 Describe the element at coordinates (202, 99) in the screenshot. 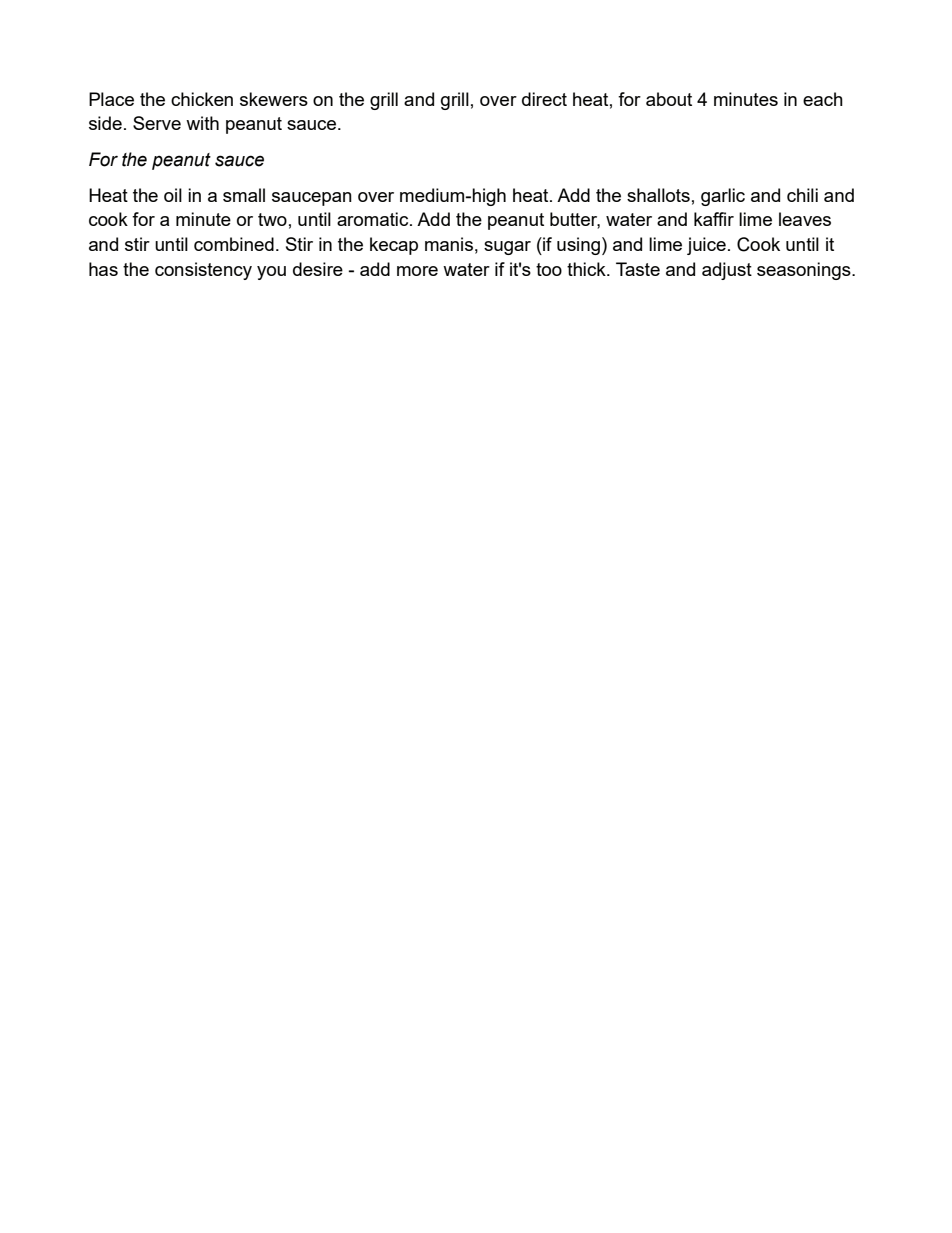

I see `chicken` at that location.
